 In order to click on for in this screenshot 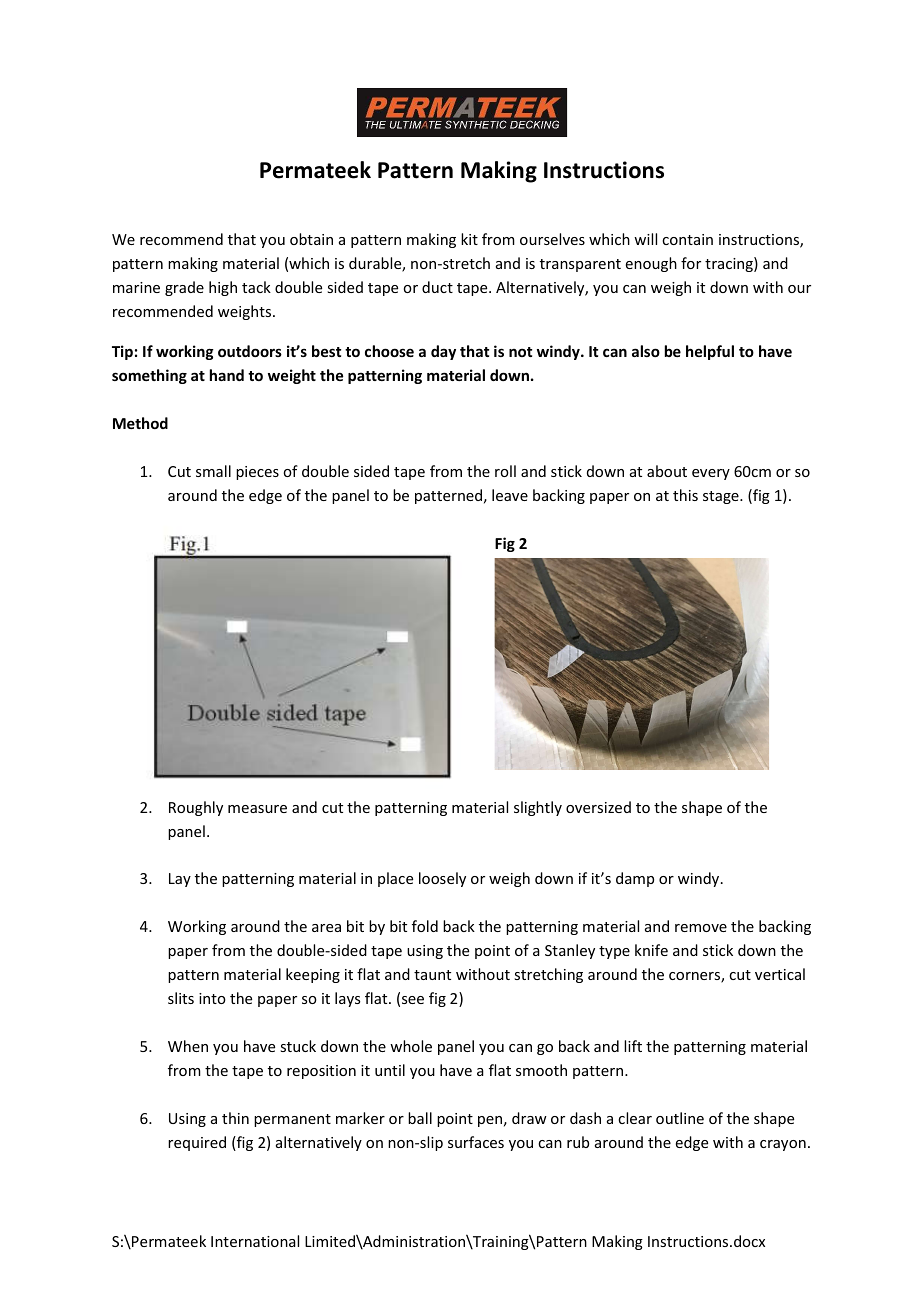, I will do `click(691, 263)`.
